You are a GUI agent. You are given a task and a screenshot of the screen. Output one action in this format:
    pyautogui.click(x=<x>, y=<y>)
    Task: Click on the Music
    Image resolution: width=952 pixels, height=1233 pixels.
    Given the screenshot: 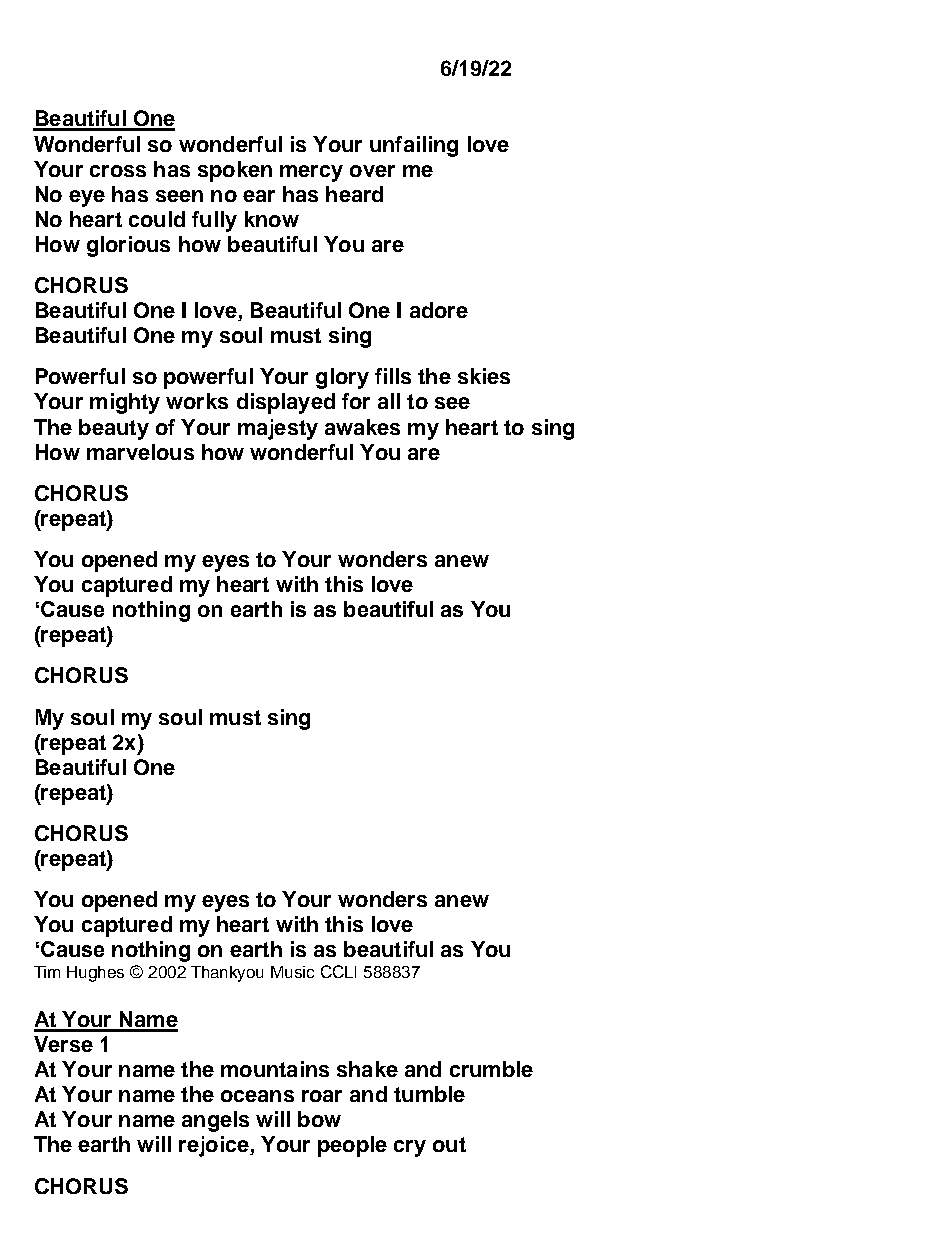 What is the action you would take?
    pyautogui.click(x=292, y=972)
